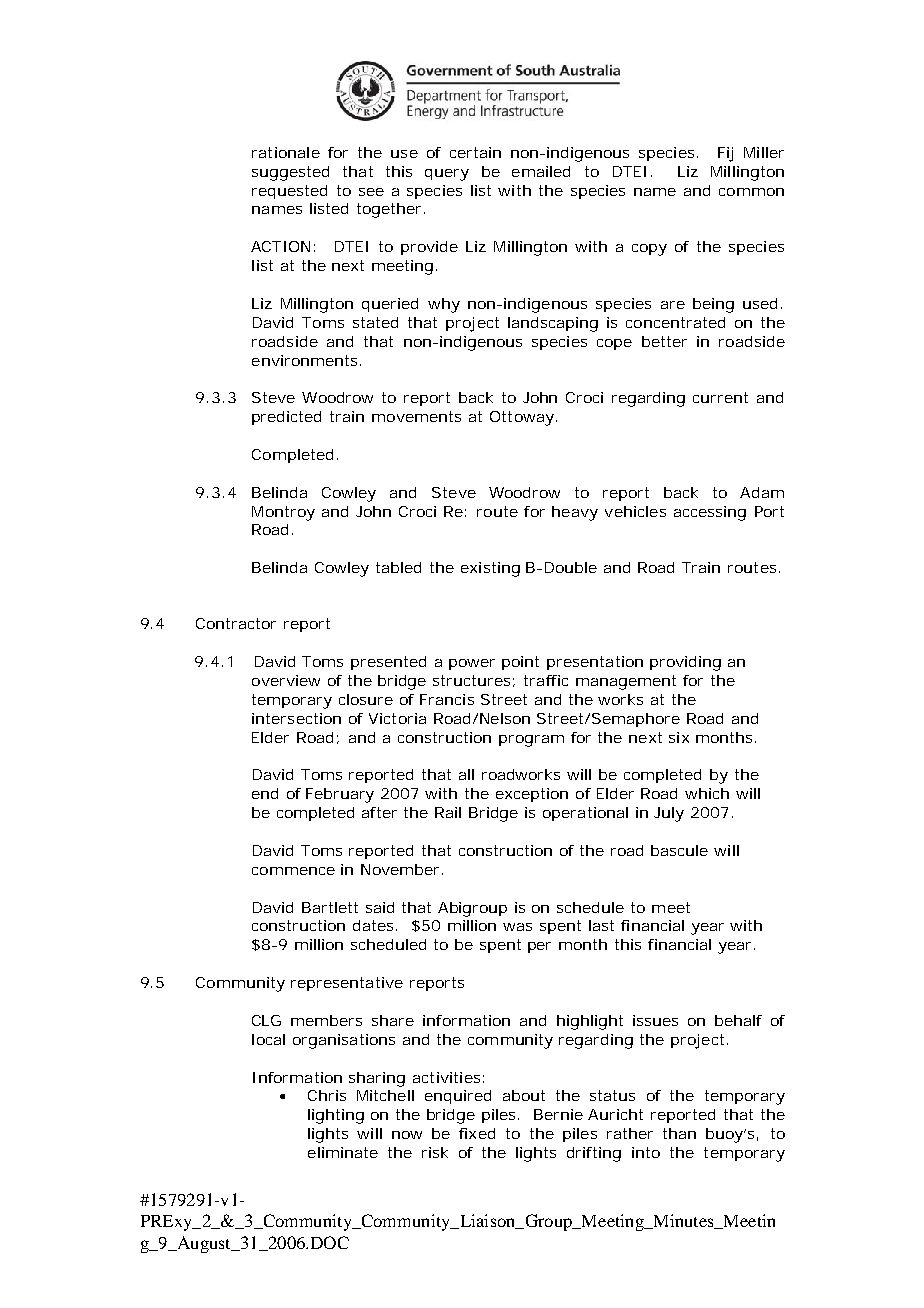 The image size is (924, 1308). I want to click on common, so click(751, 192).
